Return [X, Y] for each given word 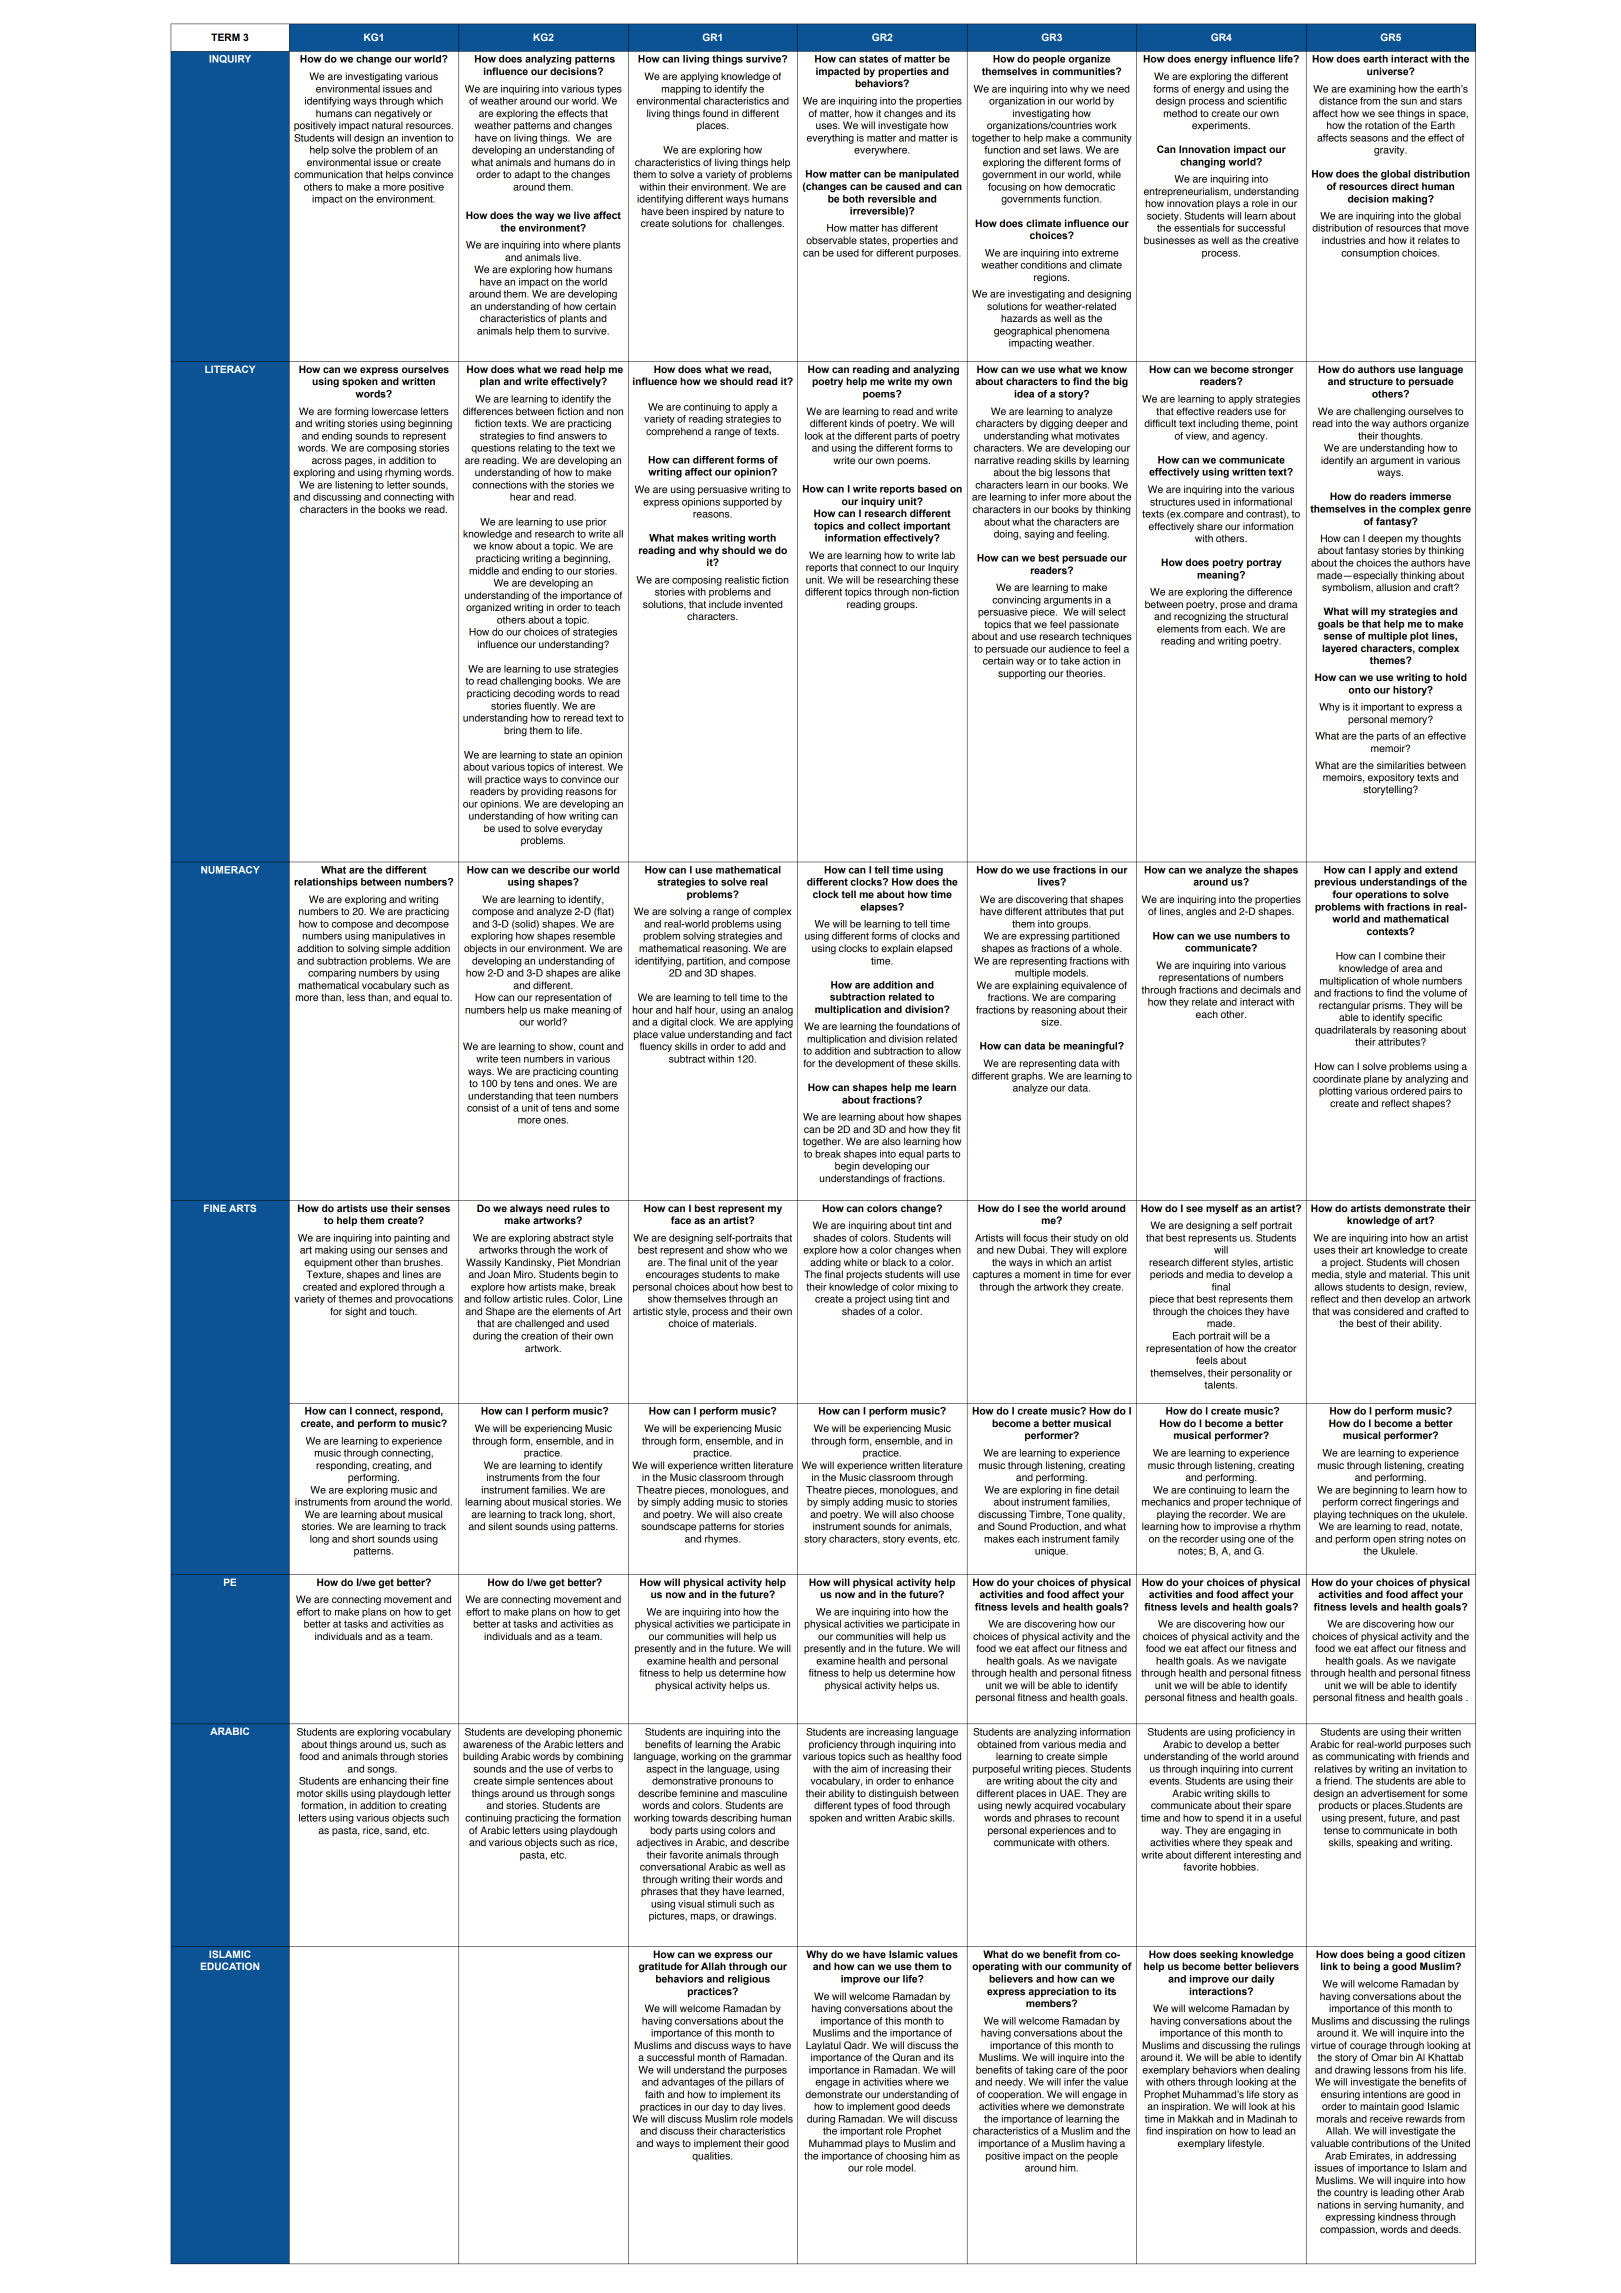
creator [1280, 1348]
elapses [880, 908]
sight [356, 1312]
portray [1264, 564]
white [856, 1262]
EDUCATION [230, 1966]
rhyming [403, 473]
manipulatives [403, 937]
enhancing [383, 1782]
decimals [1260, 990]
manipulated [929, 175]
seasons [1369, 139]
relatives [1334, 1769]
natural [387, 124]
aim [859, 1769]
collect [884, 526]
